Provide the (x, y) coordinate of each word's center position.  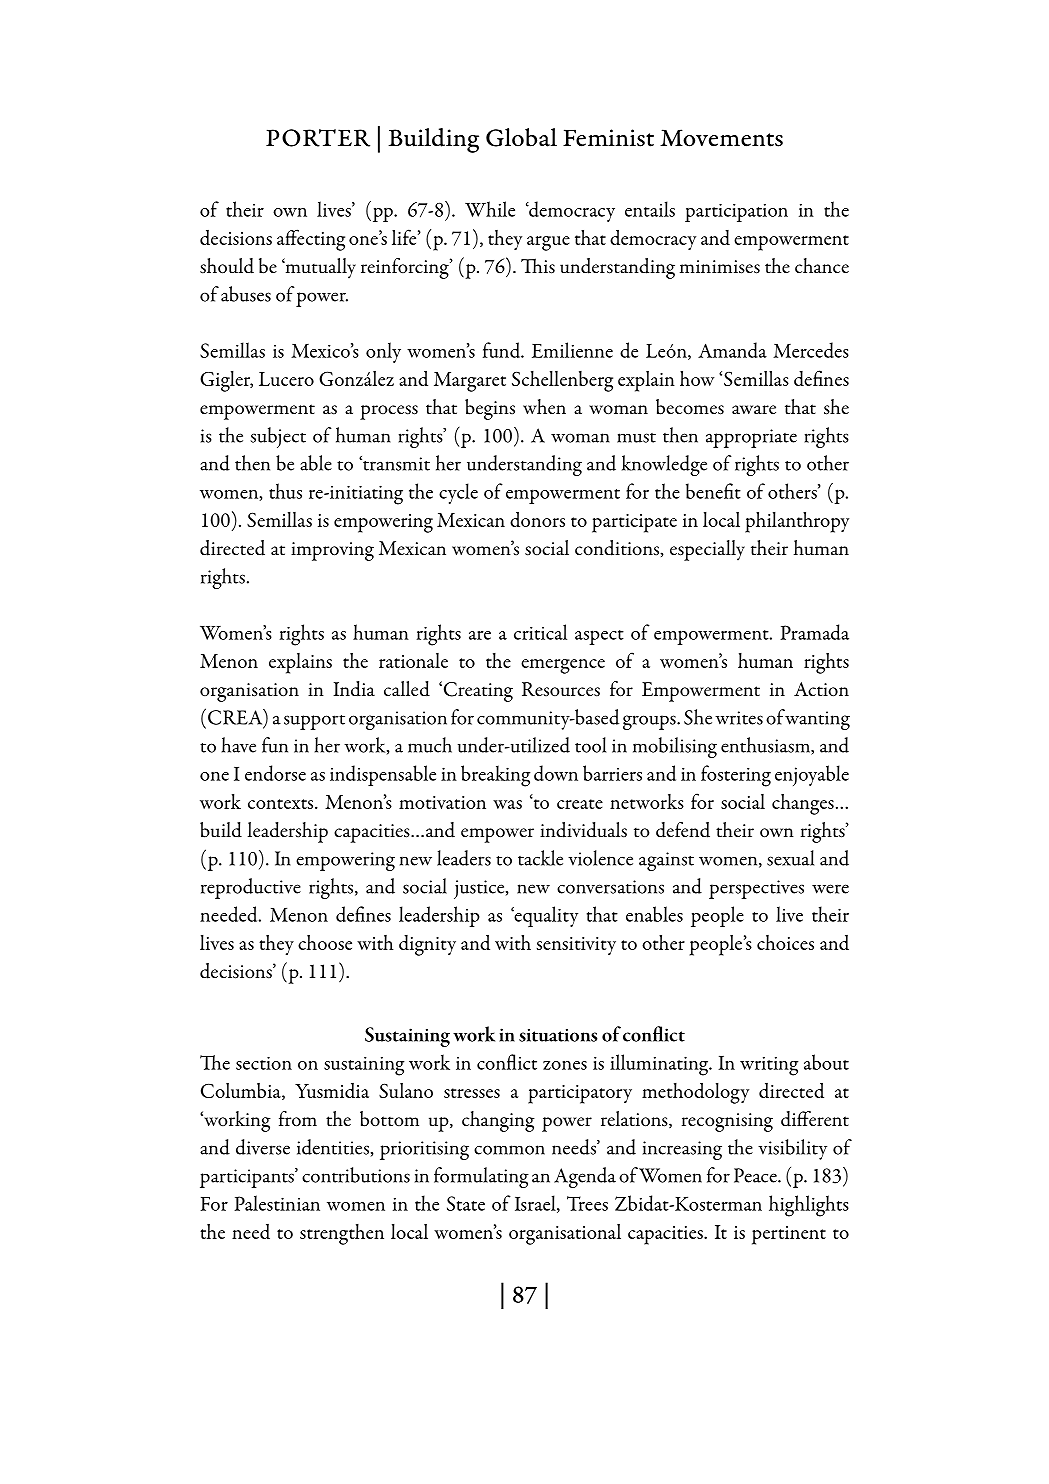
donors (537, 519)
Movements (721, 138)
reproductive (251, 888)
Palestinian (277, 1203)
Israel (536, 1204)
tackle (540, 858)
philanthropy (797, 522)
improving (332, 551)
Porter (318, 138)
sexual (790, 858)
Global (521, 137)
